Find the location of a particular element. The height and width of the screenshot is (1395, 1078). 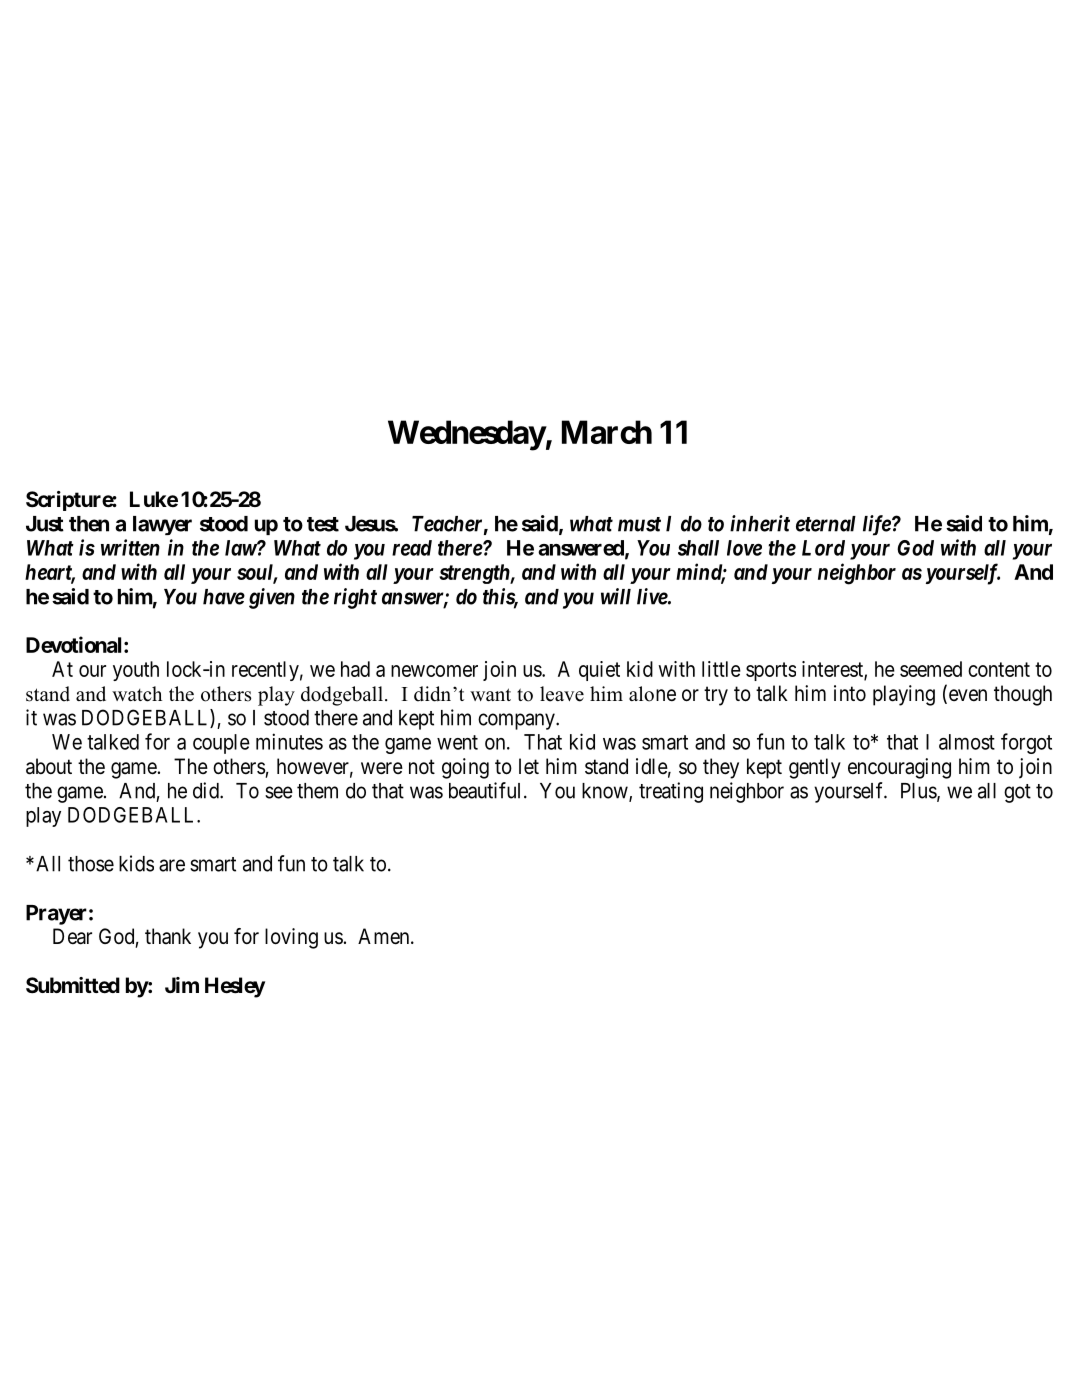

Wednesday is located at coordinates (467, 435).
